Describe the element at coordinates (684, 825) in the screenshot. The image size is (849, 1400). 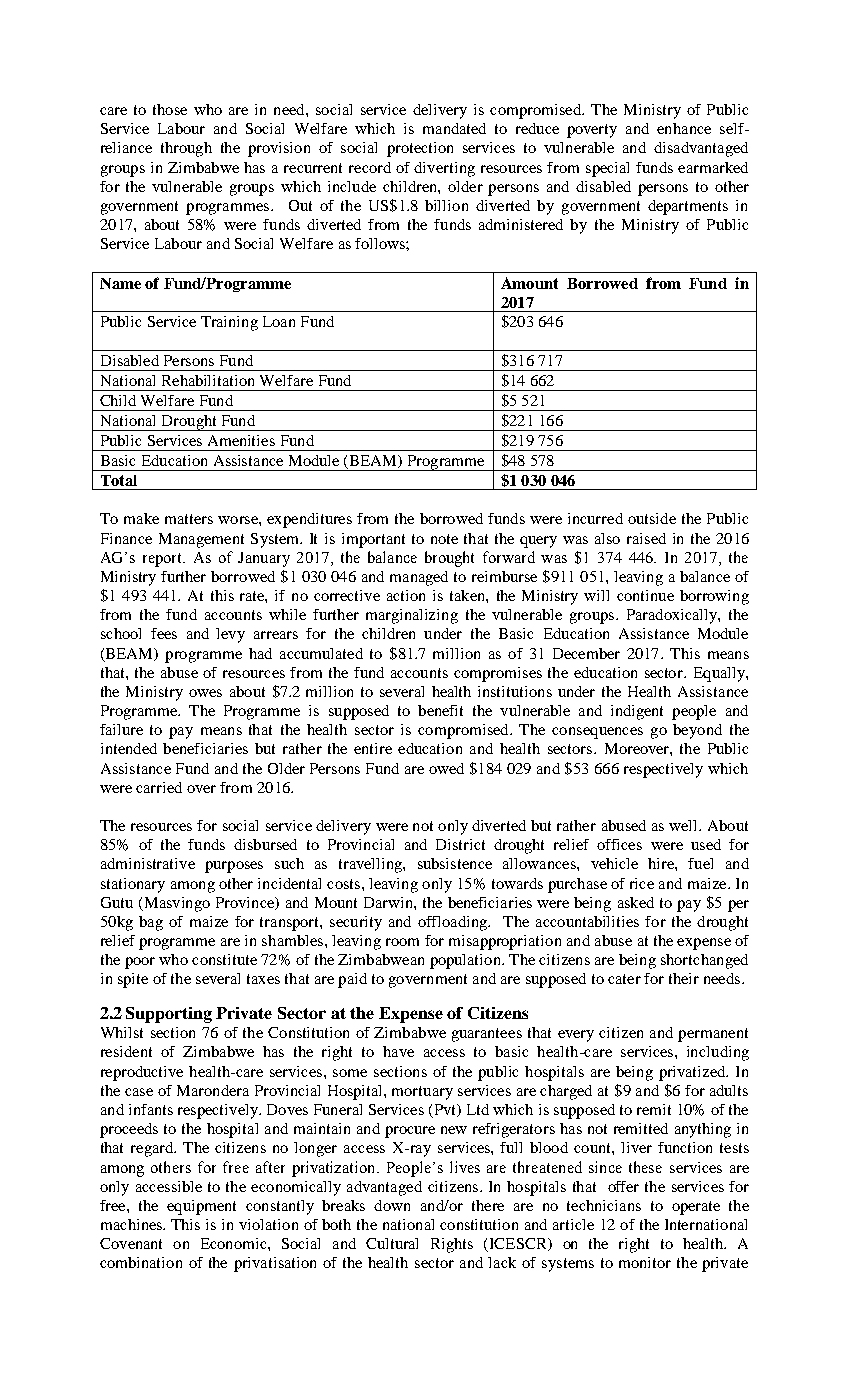
I see `well` at that location.
